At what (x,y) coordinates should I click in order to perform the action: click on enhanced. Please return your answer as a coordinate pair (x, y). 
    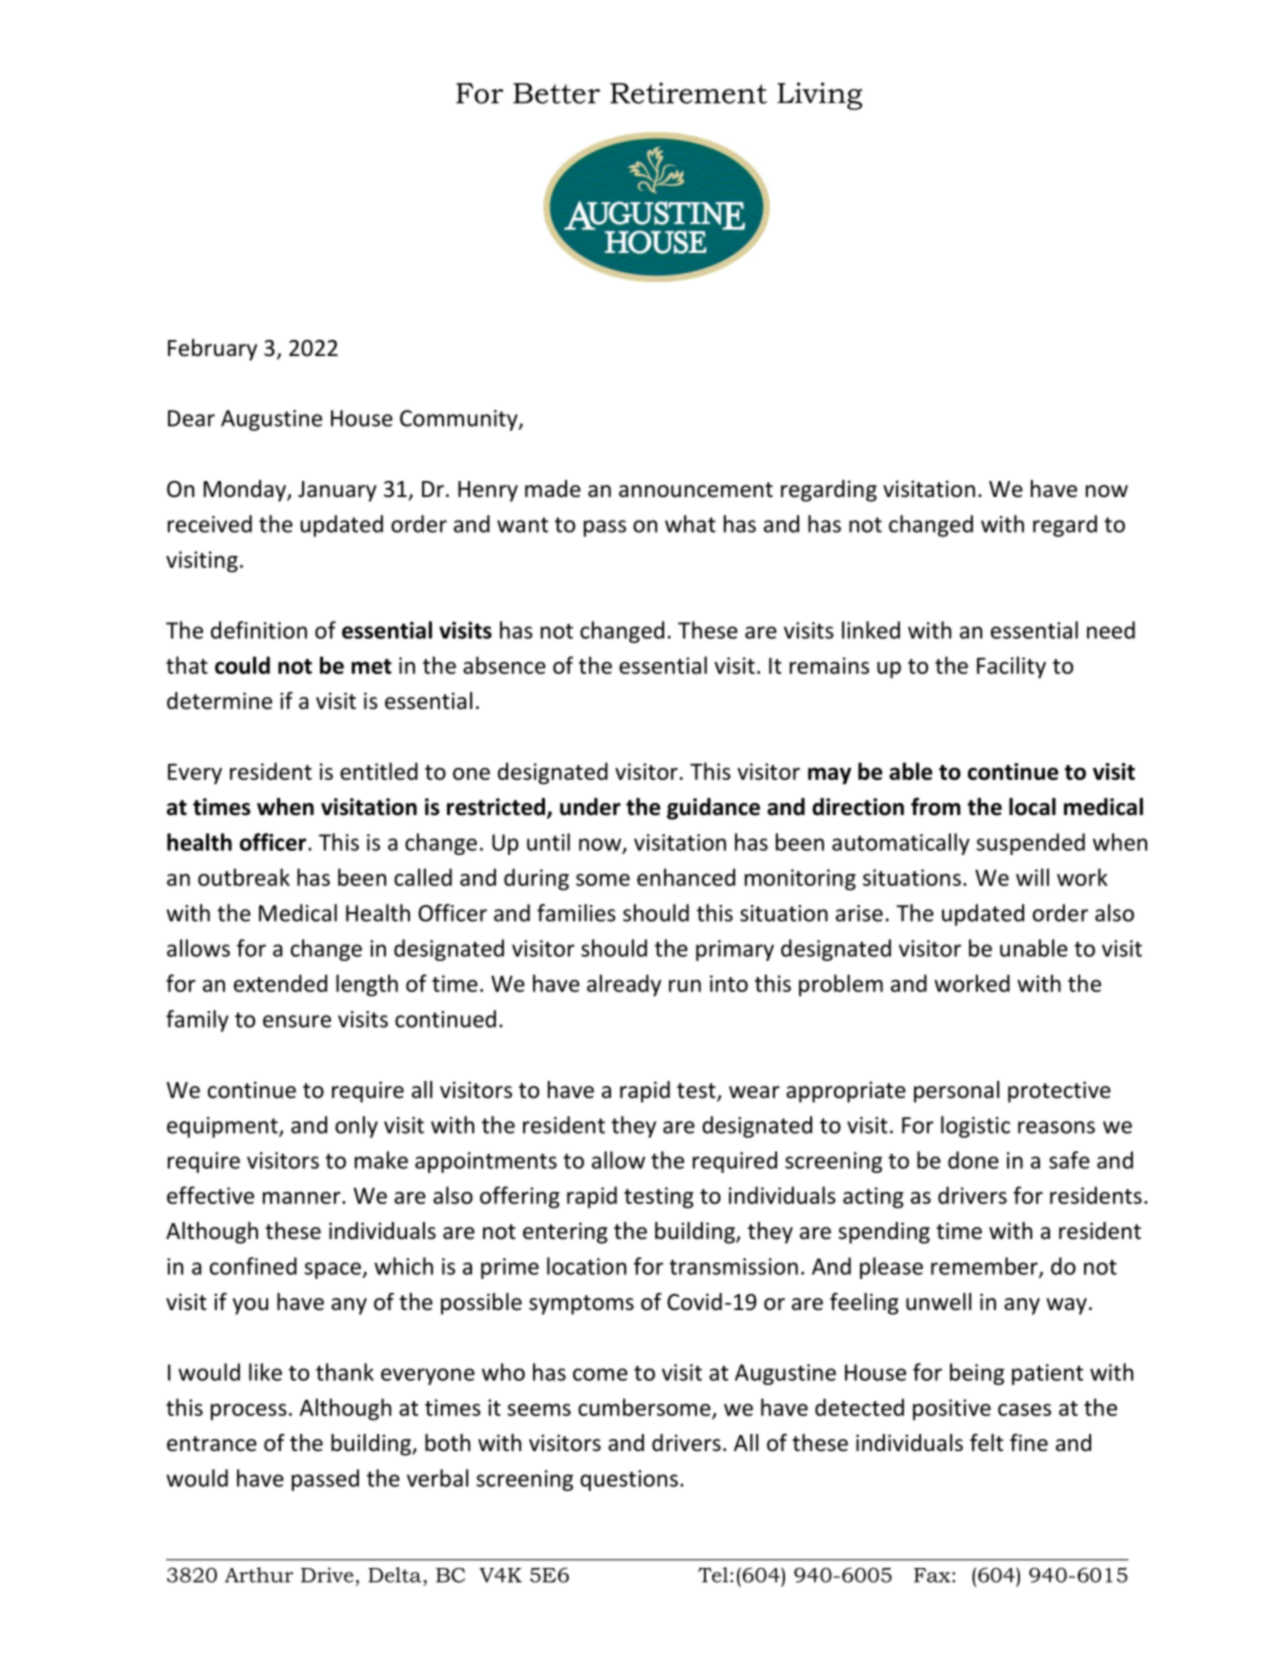
    Looking at the image, I should click on (686, 877).
